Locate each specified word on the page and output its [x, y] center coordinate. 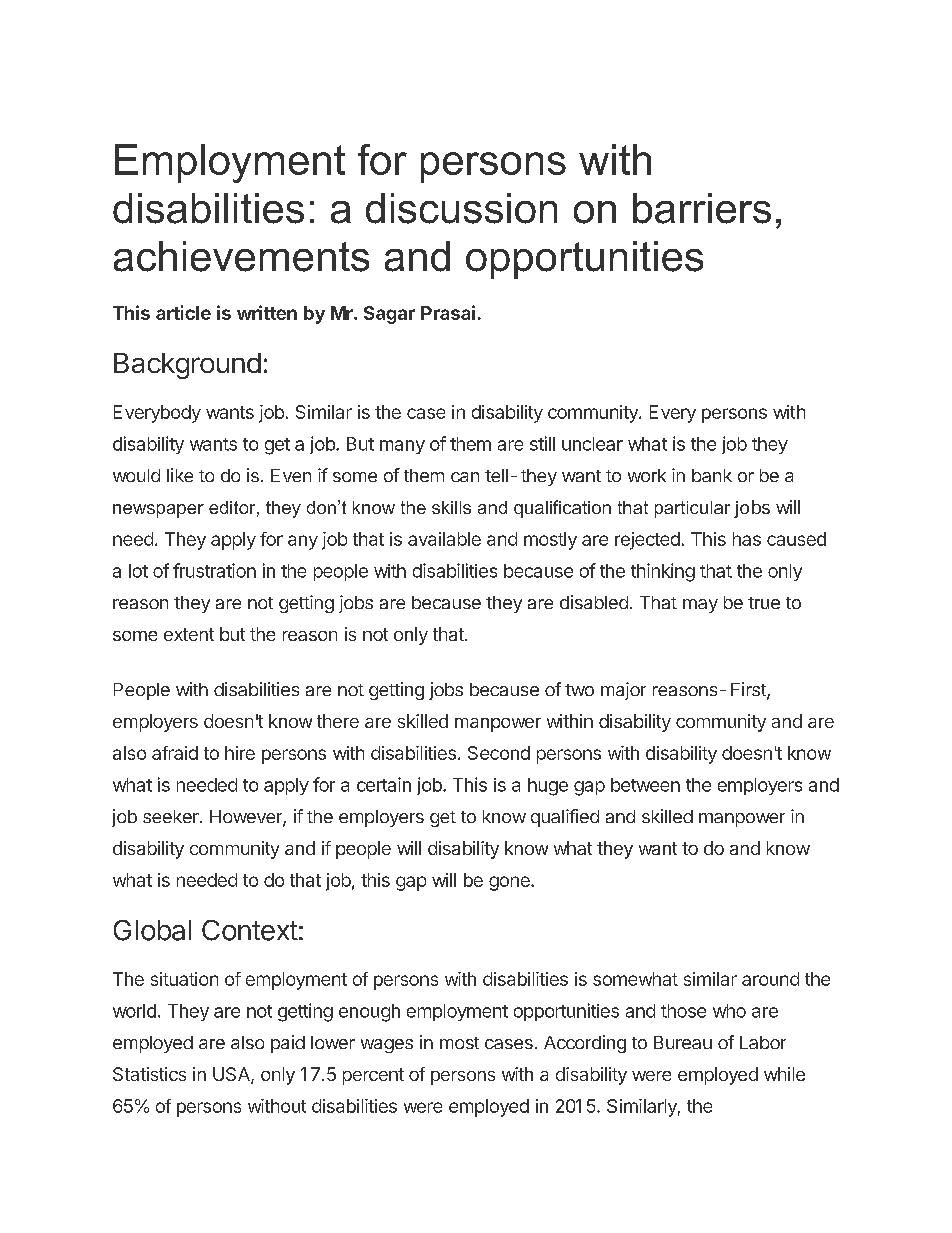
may [700, 606]
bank [712, 475]
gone [510, 883]
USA [232, 1075]
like [180, 475]
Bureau [683, 1042]
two [579, 690]
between [645, 785]
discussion [461, 208]
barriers [702, 208]
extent [189, 634]
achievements [241, 256]
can [465, 477]
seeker [172, 816]
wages [387, 1046]
